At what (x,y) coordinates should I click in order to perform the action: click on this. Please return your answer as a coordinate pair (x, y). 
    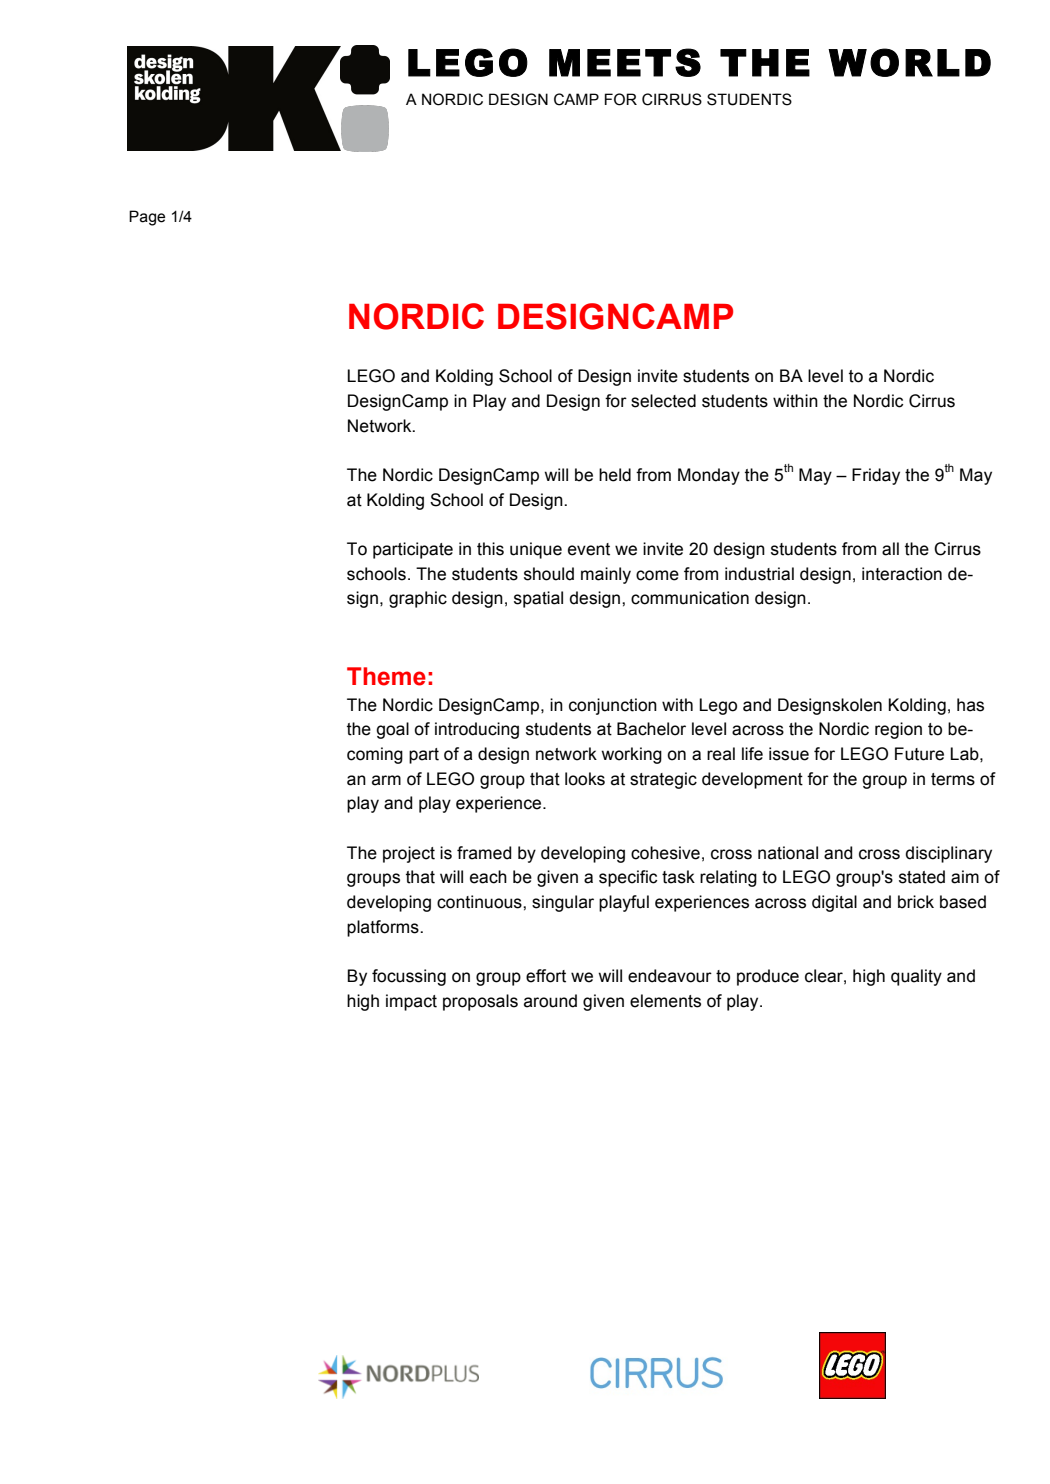
    Looking at the image, I should click on (490, 549).
